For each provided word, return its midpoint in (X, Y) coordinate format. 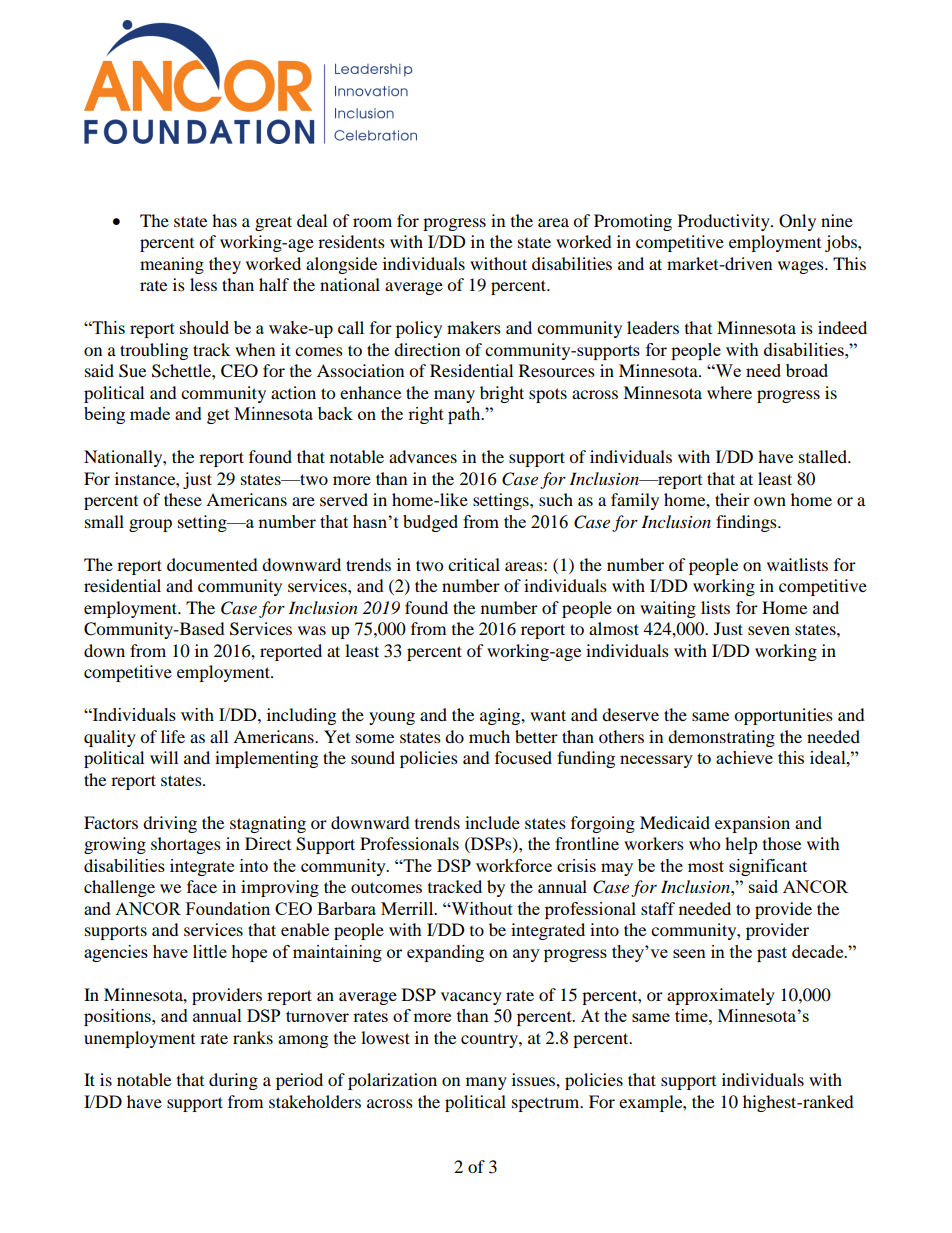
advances (423, 456)
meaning (172, 265)
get (218, 416)
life (173, 736)
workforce (514, 865)
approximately (721, 996)
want (548, 715)
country (490, 1041)
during (233, 1081)
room (372, 222)
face (202, 886)
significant (768, 867)
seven (769, 630)
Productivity (725, 222)
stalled (824, 456)
